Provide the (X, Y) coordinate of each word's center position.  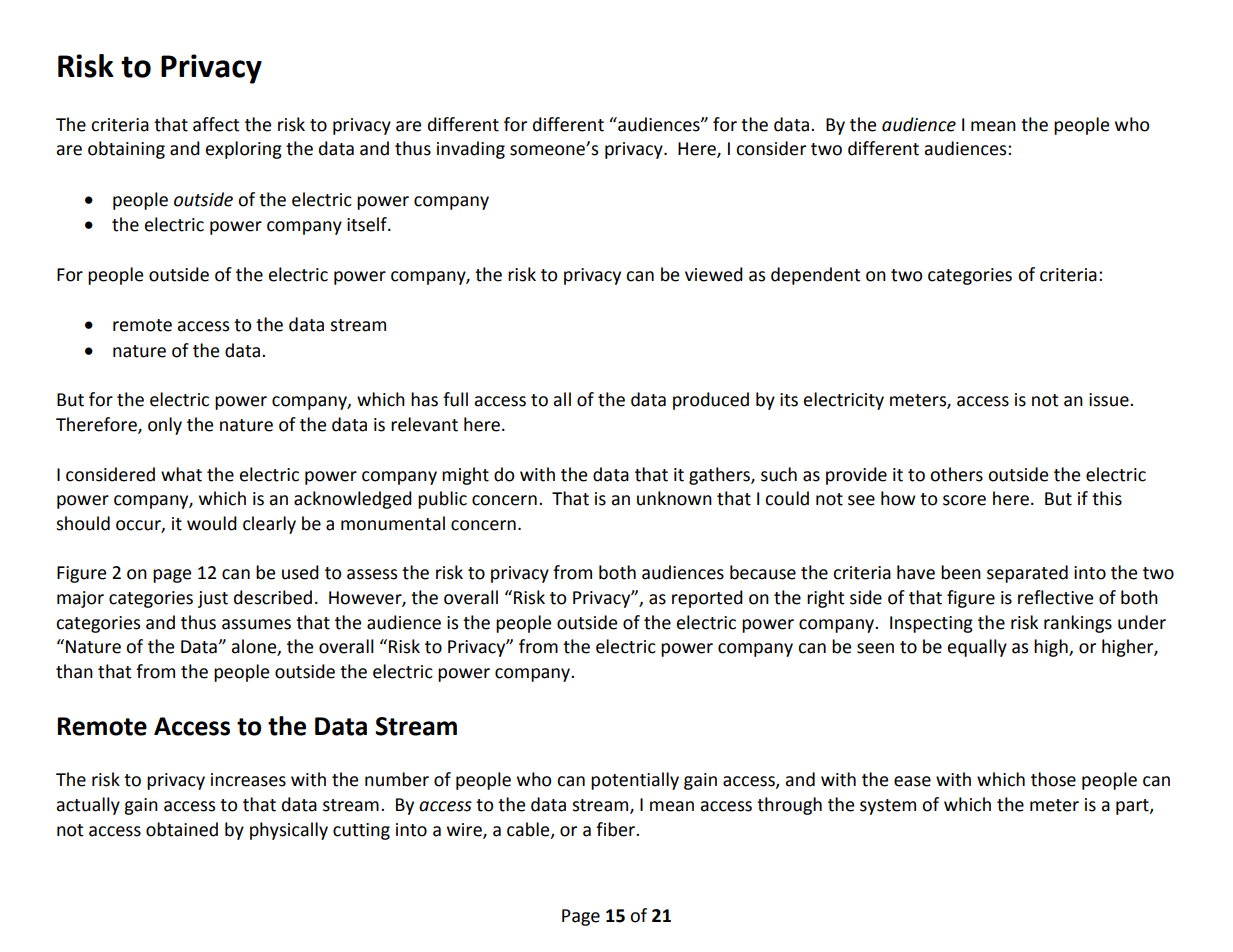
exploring (244, 150)
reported (707, 599)
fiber (616, 829)
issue (1110, 400)
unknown (674, 498)
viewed (714, 274)
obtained (182, 829)
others (956, 474)
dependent (816, 276)
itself (368, 224)
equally (977, 648)
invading (471, 150)
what (181, 474)
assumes (256, 624)
